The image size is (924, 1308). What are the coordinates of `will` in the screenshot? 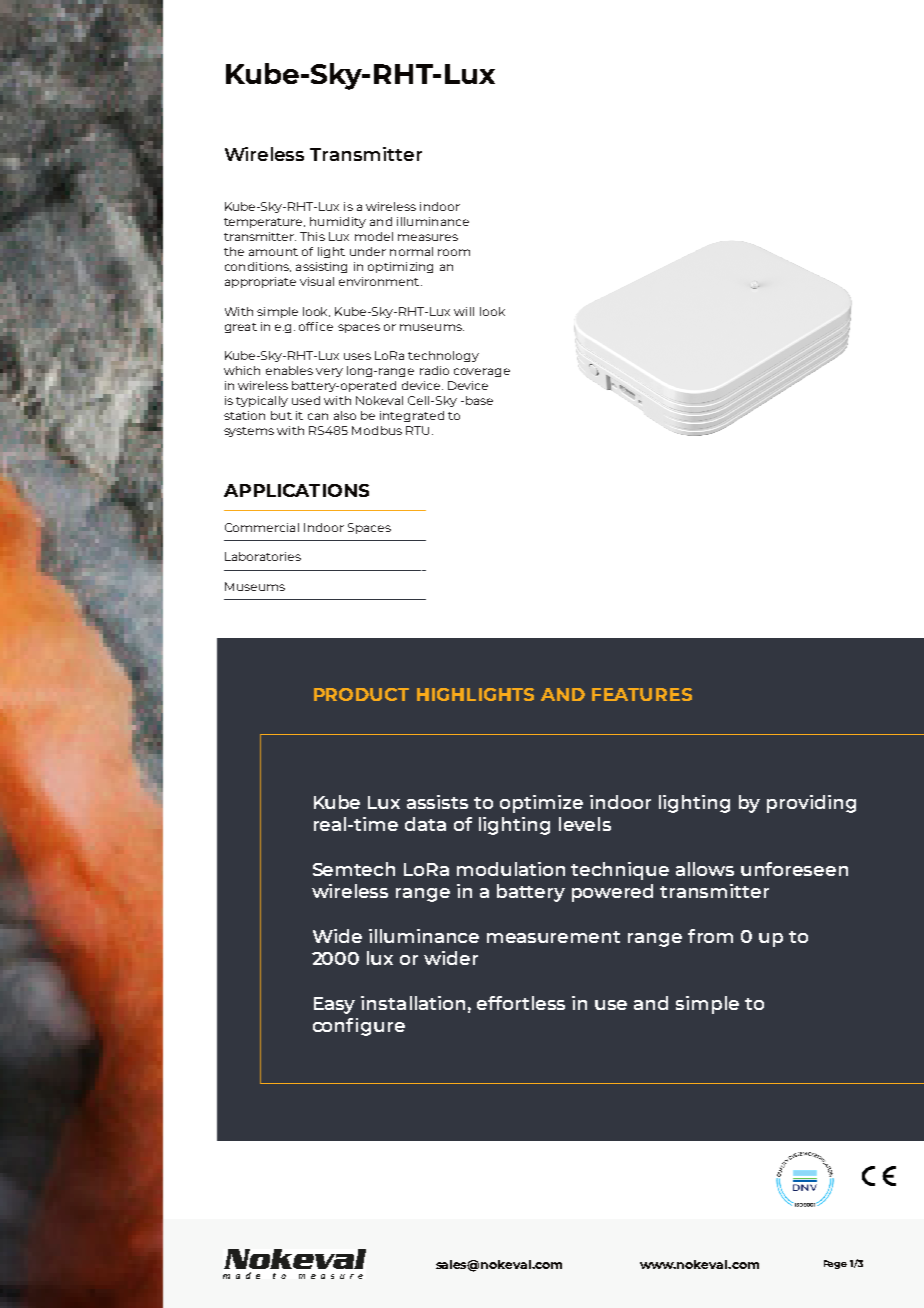 It's located at (464, 311).
